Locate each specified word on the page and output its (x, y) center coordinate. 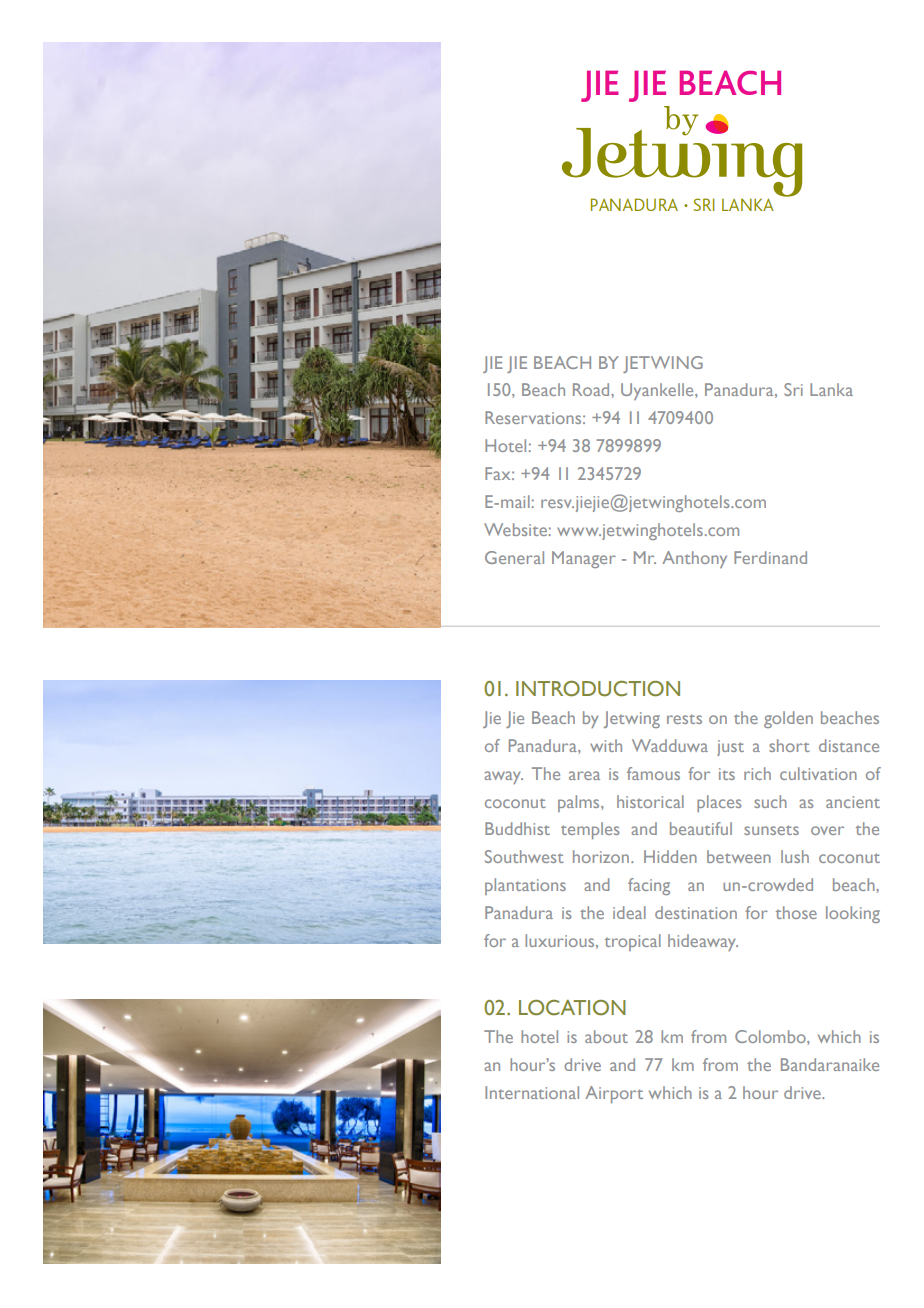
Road (592, 389)
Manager (584, 559)
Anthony (694, 559)
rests (684, 719)
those (796, 912)
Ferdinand (770, 557)
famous (653, 773)
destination (696, 912)
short (789, 745)
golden (788, 719)
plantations (525, 886)
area (584, 775)
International (532, 1092)
